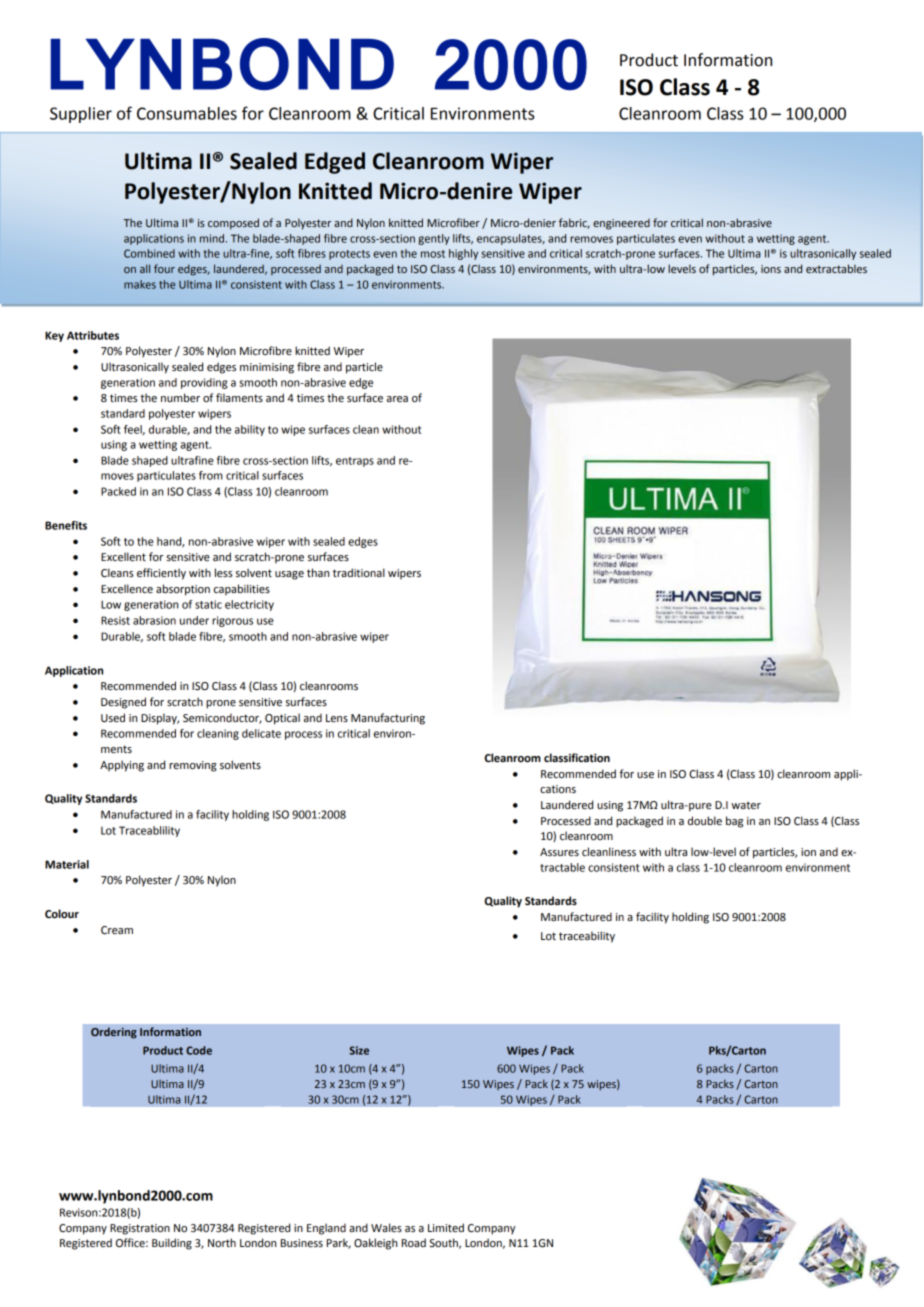  I want to click on Applying, so click(122, 766).
